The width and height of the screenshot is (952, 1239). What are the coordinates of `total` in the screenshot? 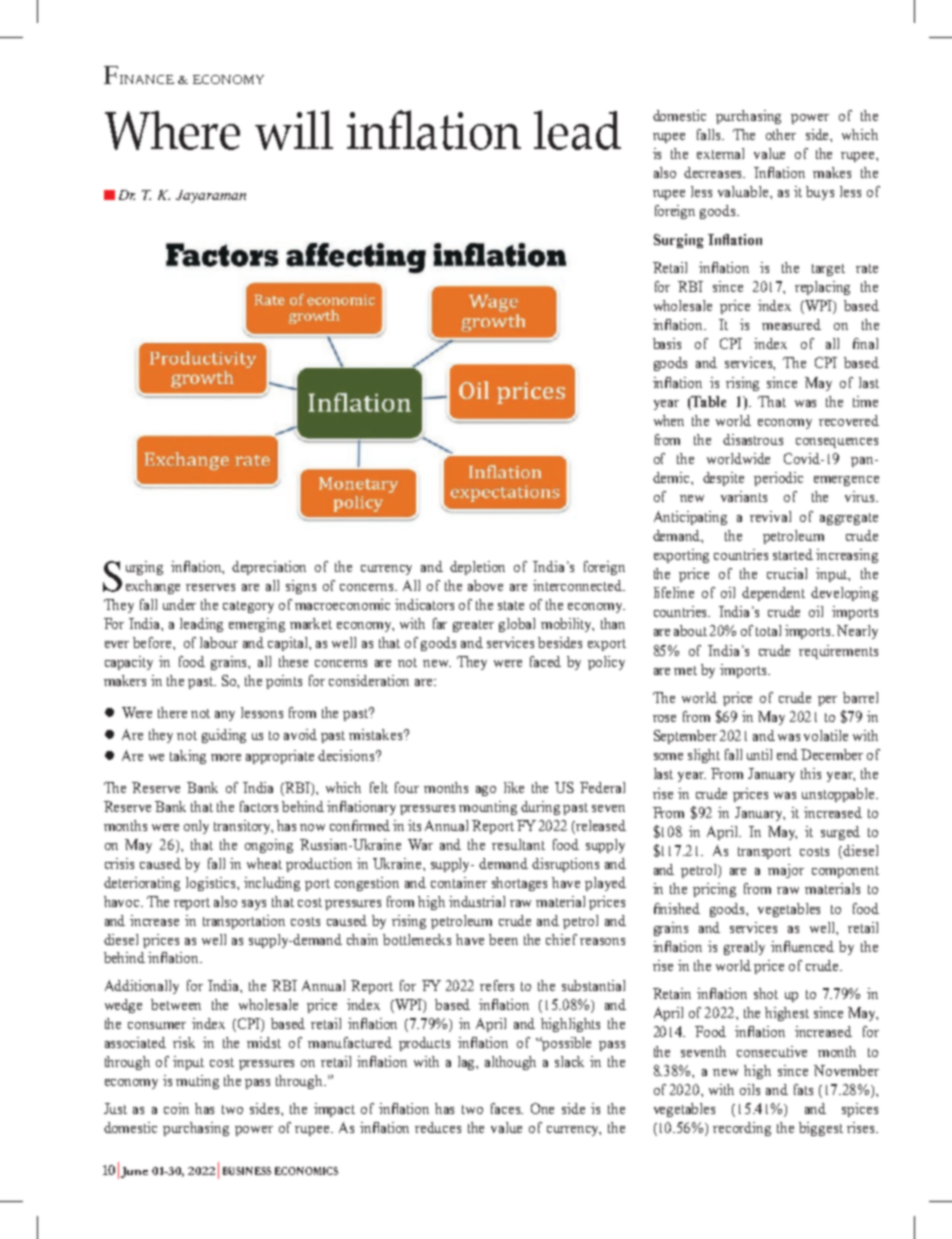 It's located at (768, 630).
